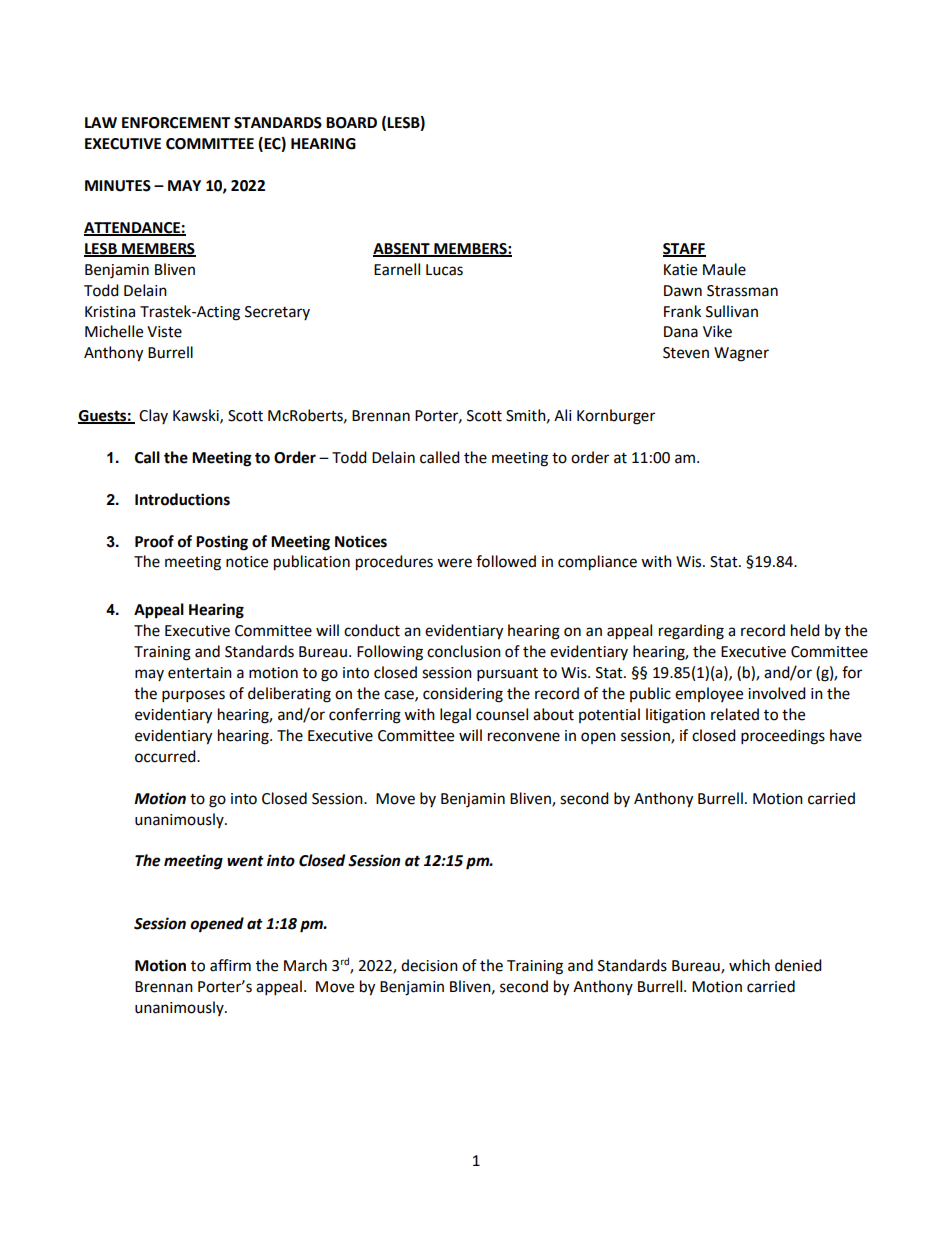 This screenshot has width=952, height=1233. Describe the element at coordinates (563, 415) in the screenshot. I see `Ali` at that location.
